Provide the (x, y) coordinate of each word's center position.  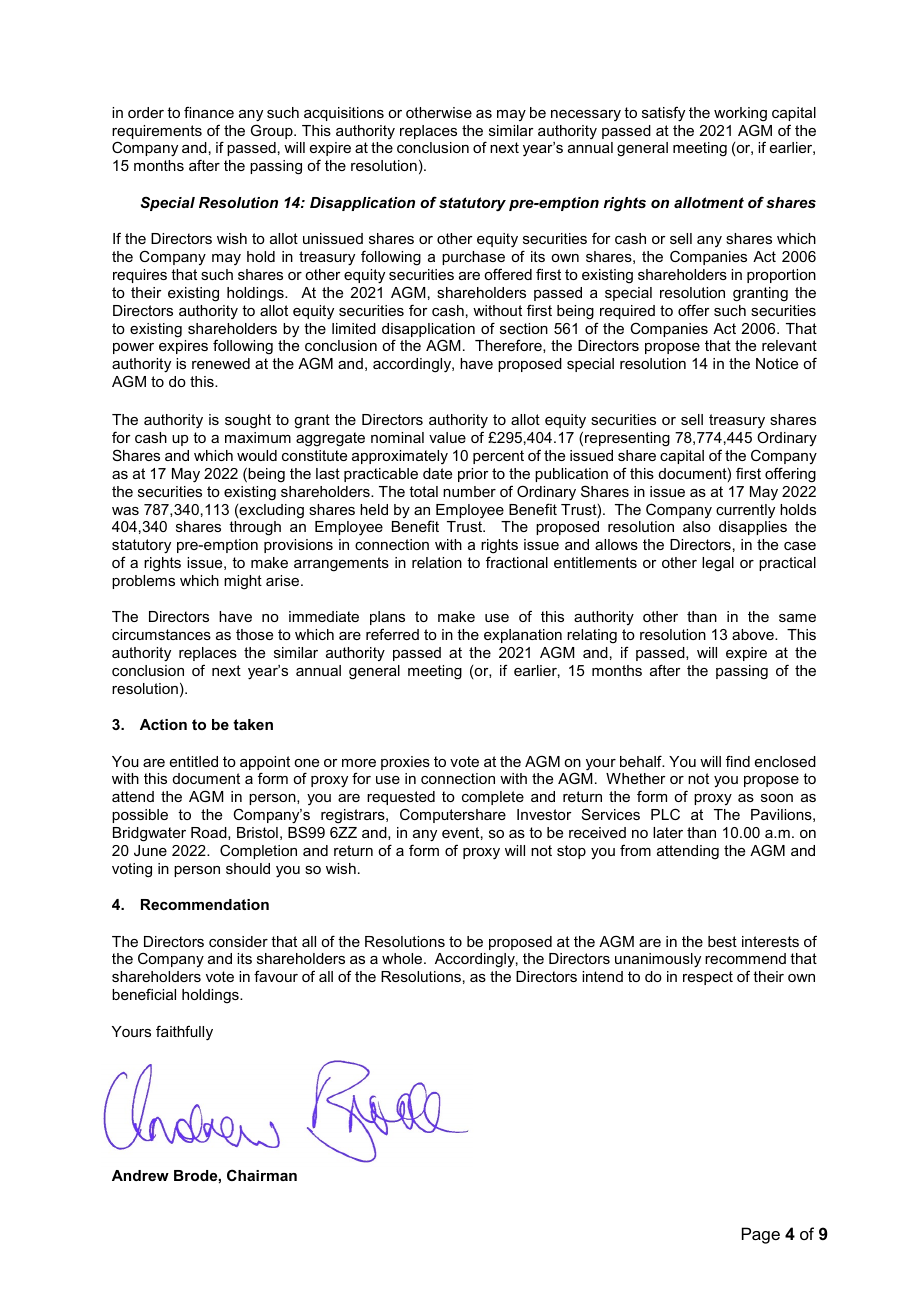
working (740, 114)
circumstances (161, 634)
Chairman (262, 1175)
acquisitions (344, 114)
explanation (523, 636)
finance (209, 112)
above (754, 634)
